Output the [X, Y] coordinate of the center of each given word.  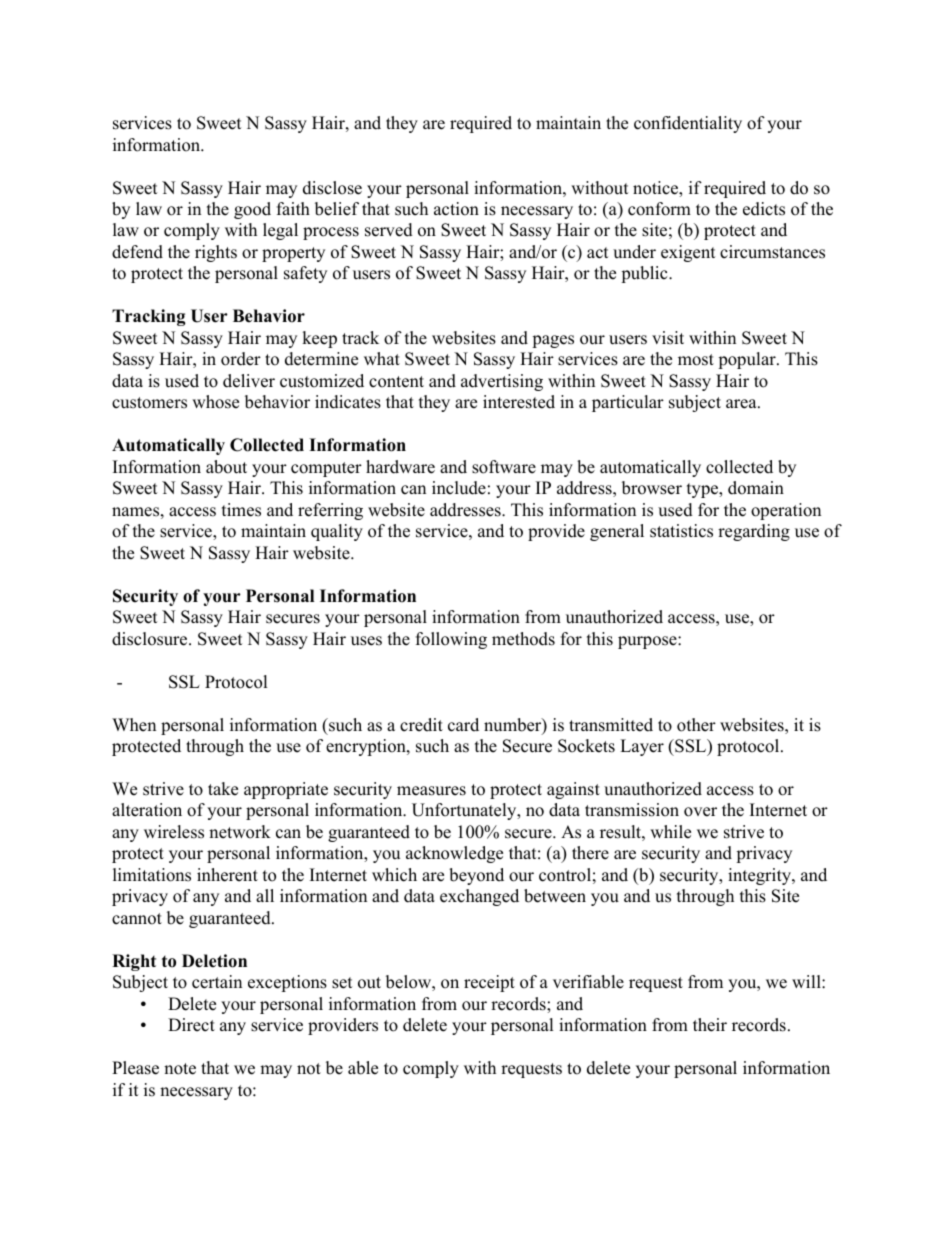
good [252, 210]
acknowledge [454, 854]
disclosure [151, 639]
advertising [502, 382]
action [456, 209]
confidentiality [688, 124]
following [451, 640]
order [241, 359]
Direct [191, 1025]
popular [748, 360]
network [240, 832]
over [700, 812]
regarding [754, 532]
